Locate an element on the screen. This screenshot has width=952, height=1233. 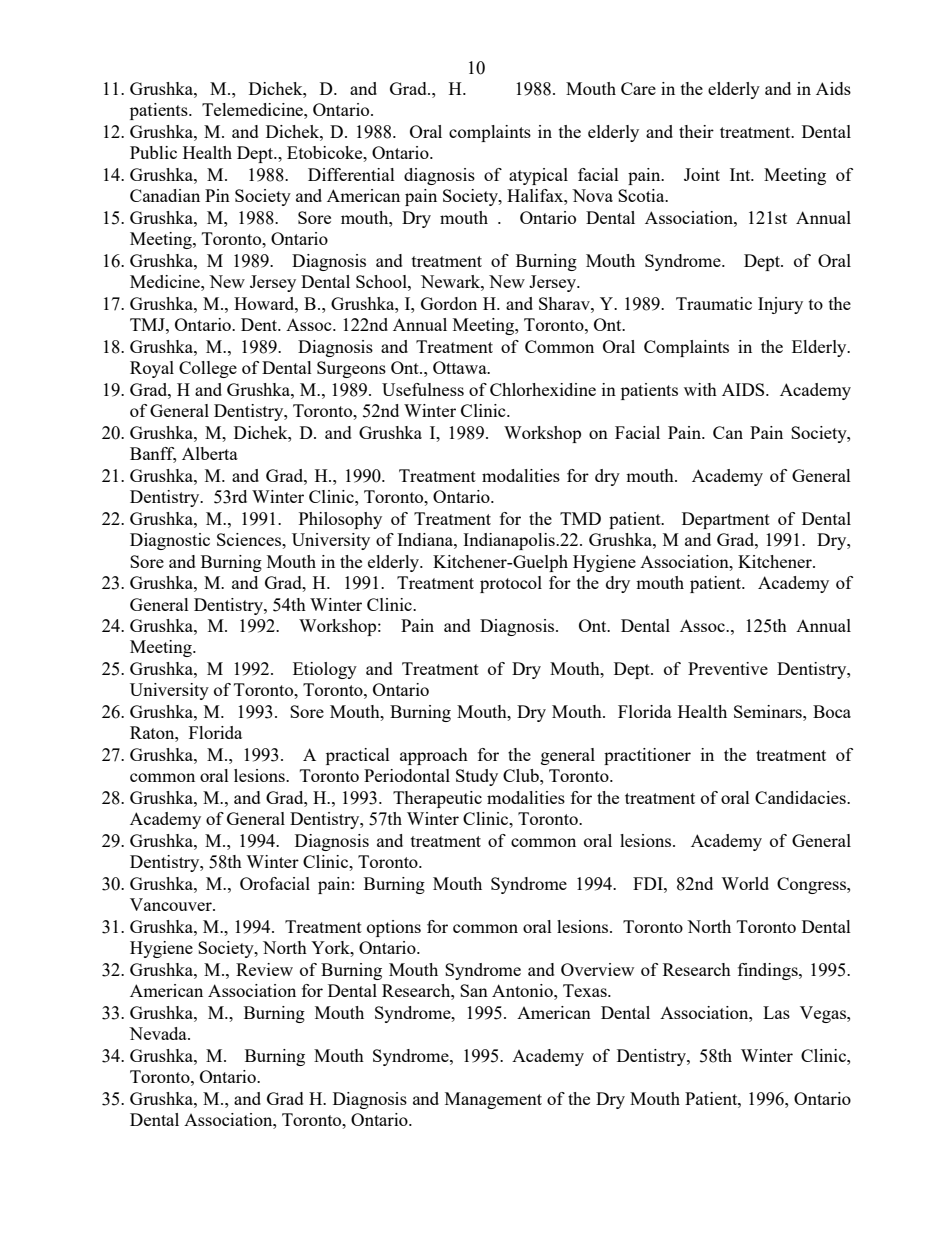
Management is located at coordinates (493, 1100).
